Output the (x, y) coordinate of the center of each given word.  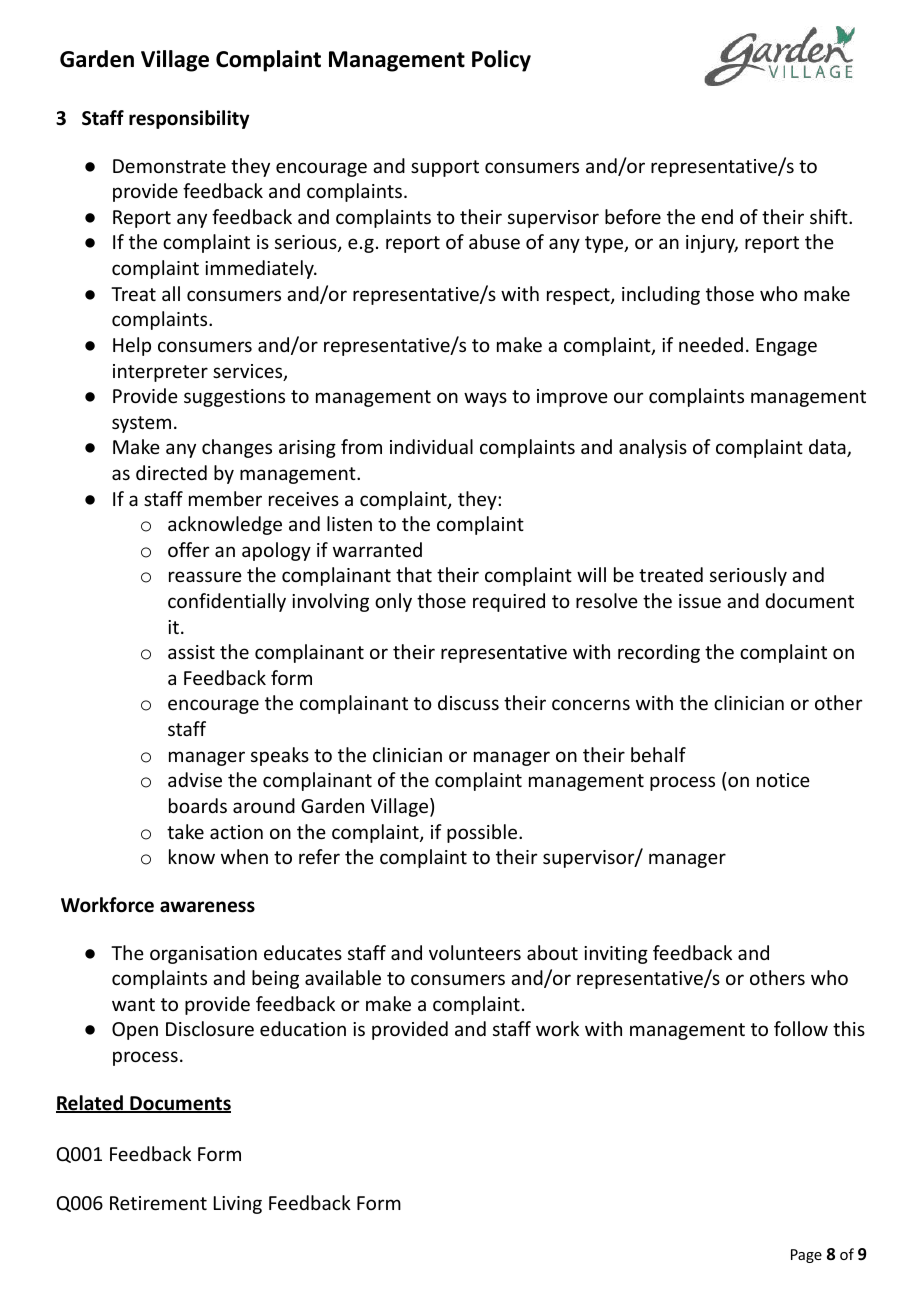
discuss (468, 702)
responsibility (189, 119)
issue (700, 601)
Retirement (158, 1203)
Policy (501, 61)
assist (191, 652)
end (717, 216)
